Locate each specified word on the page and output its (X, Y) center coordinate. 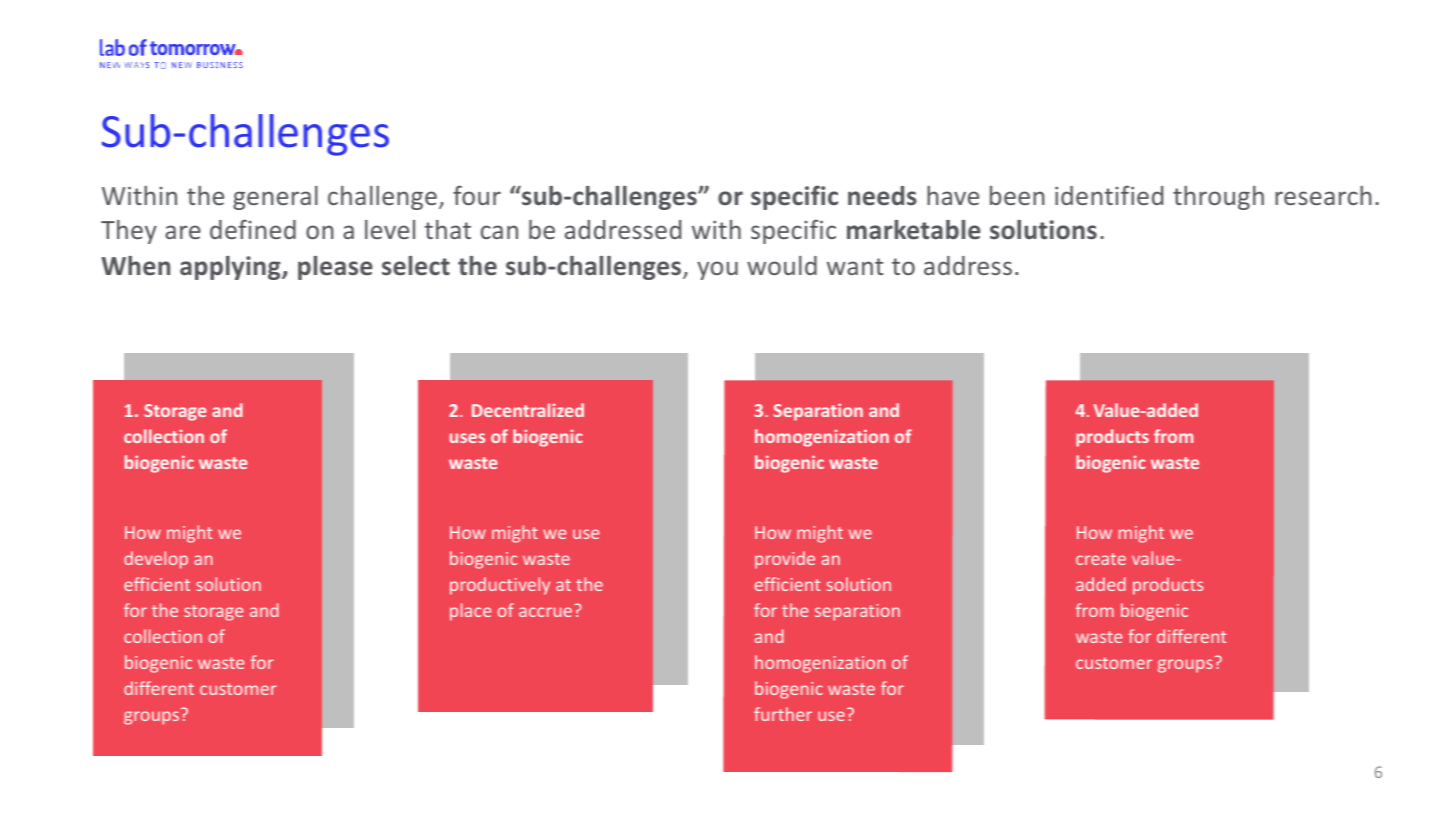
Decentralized (528, 410)
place (470, 612)
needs (882, 196)
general (275, 198)
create (1101, 559)
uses (467, 438)
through (1218, 198)
